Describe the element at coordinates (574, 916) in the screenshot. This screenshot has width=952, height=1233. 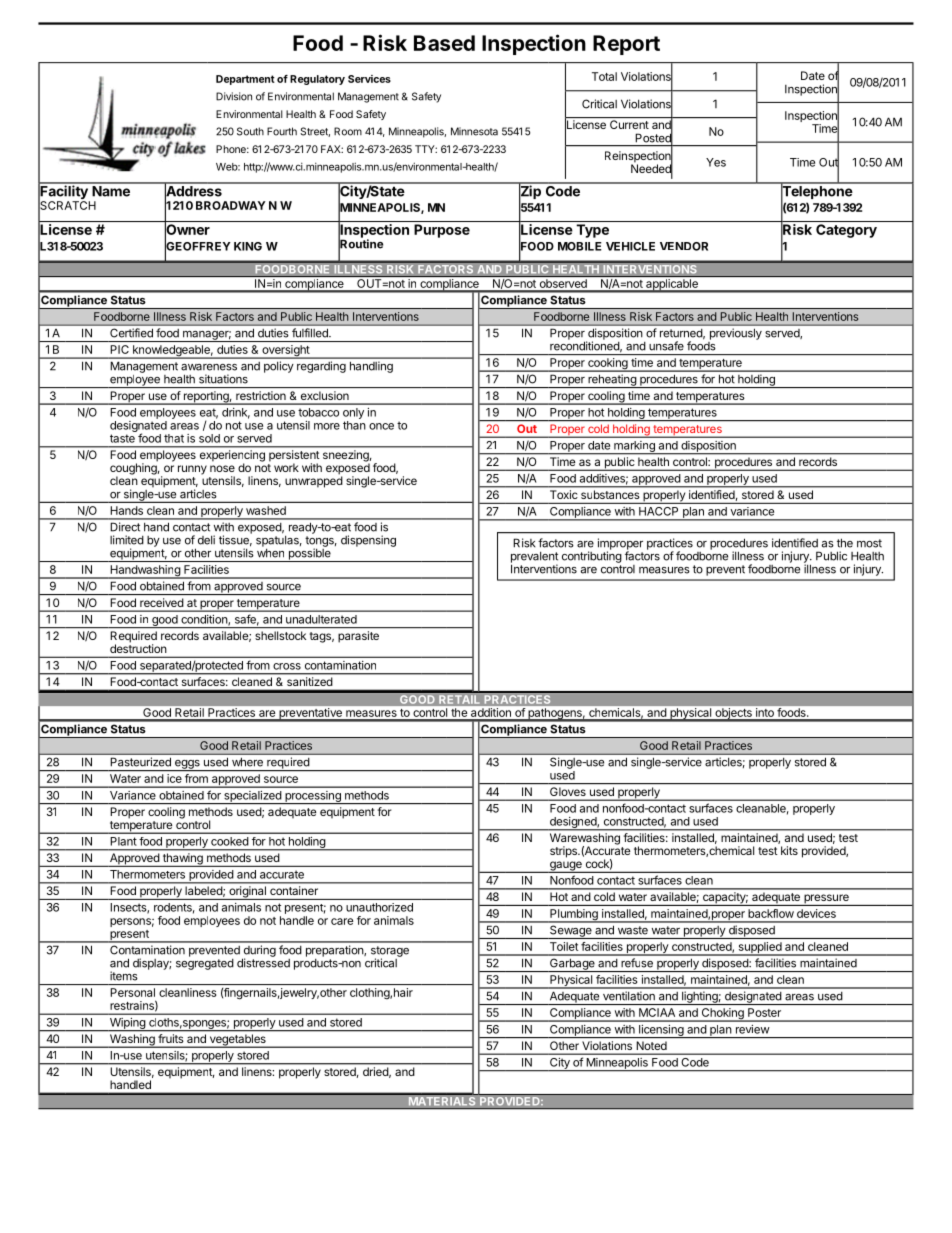
I see `Plumbing` at that location.
